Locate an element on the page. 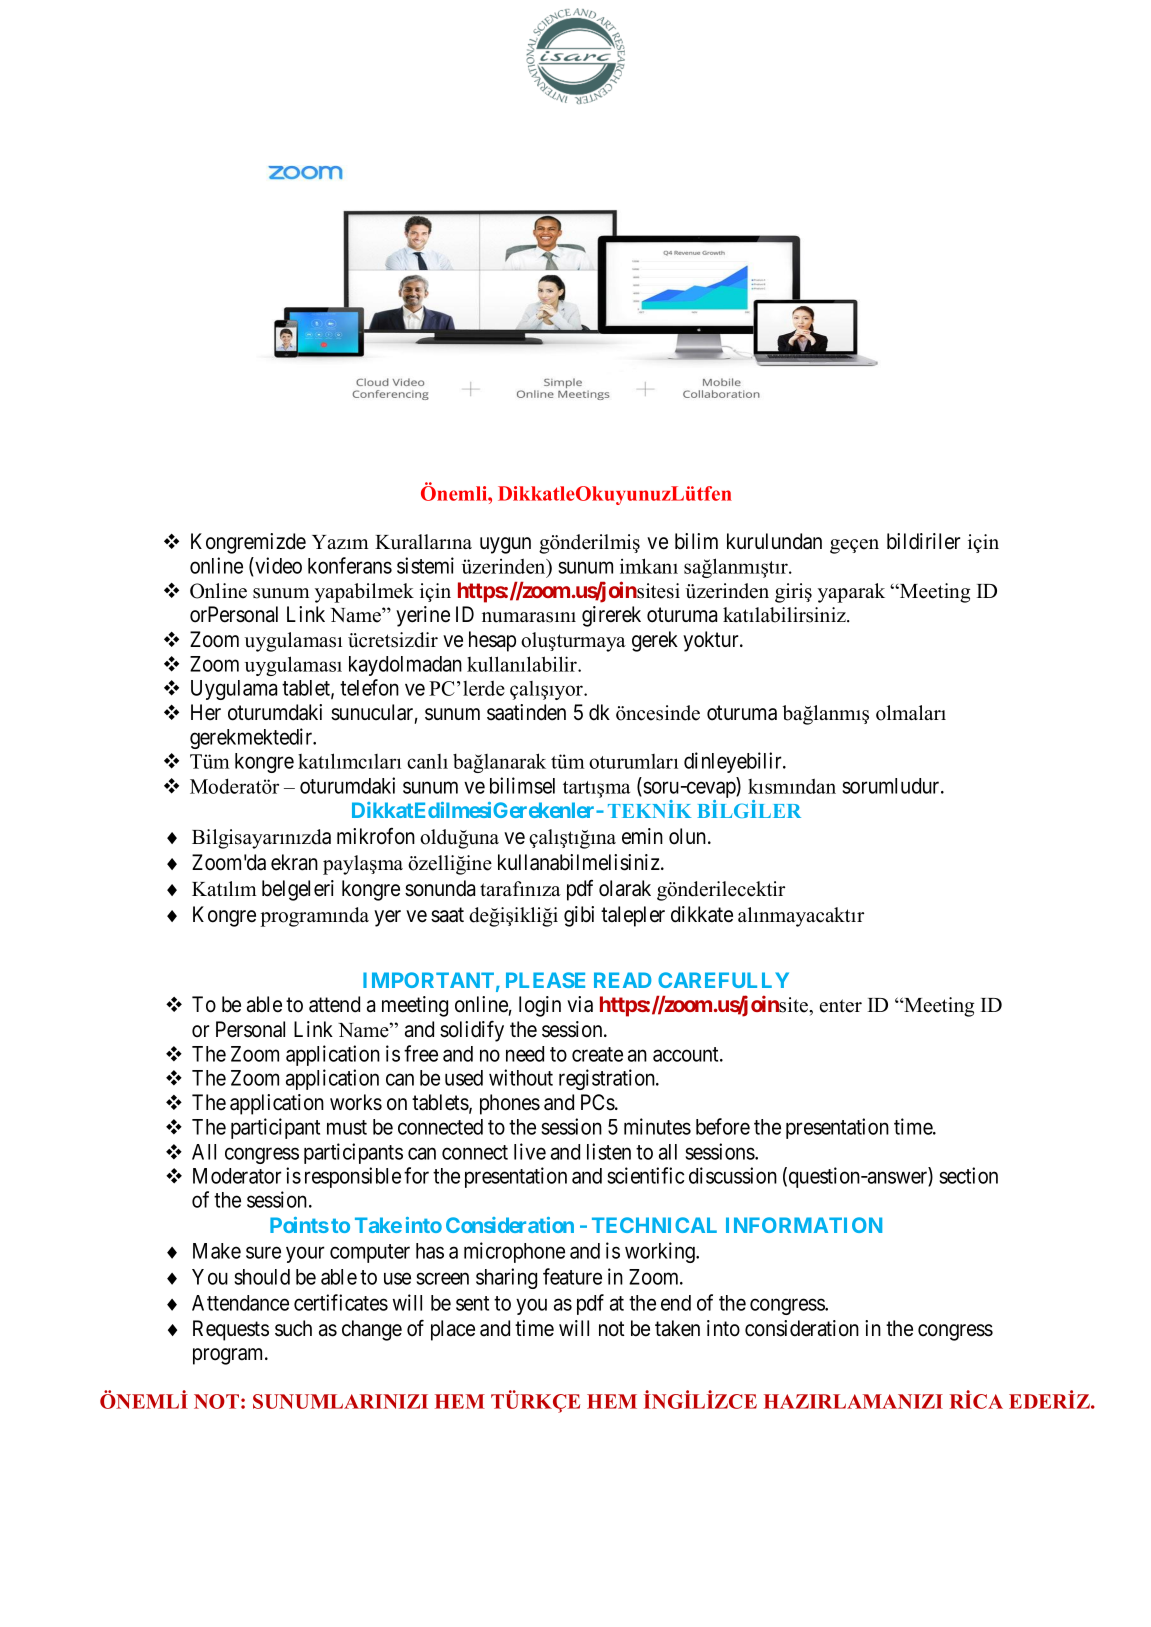 The height and width of the page is (1627, 1151). such is located at coordinates (293, 1328).
